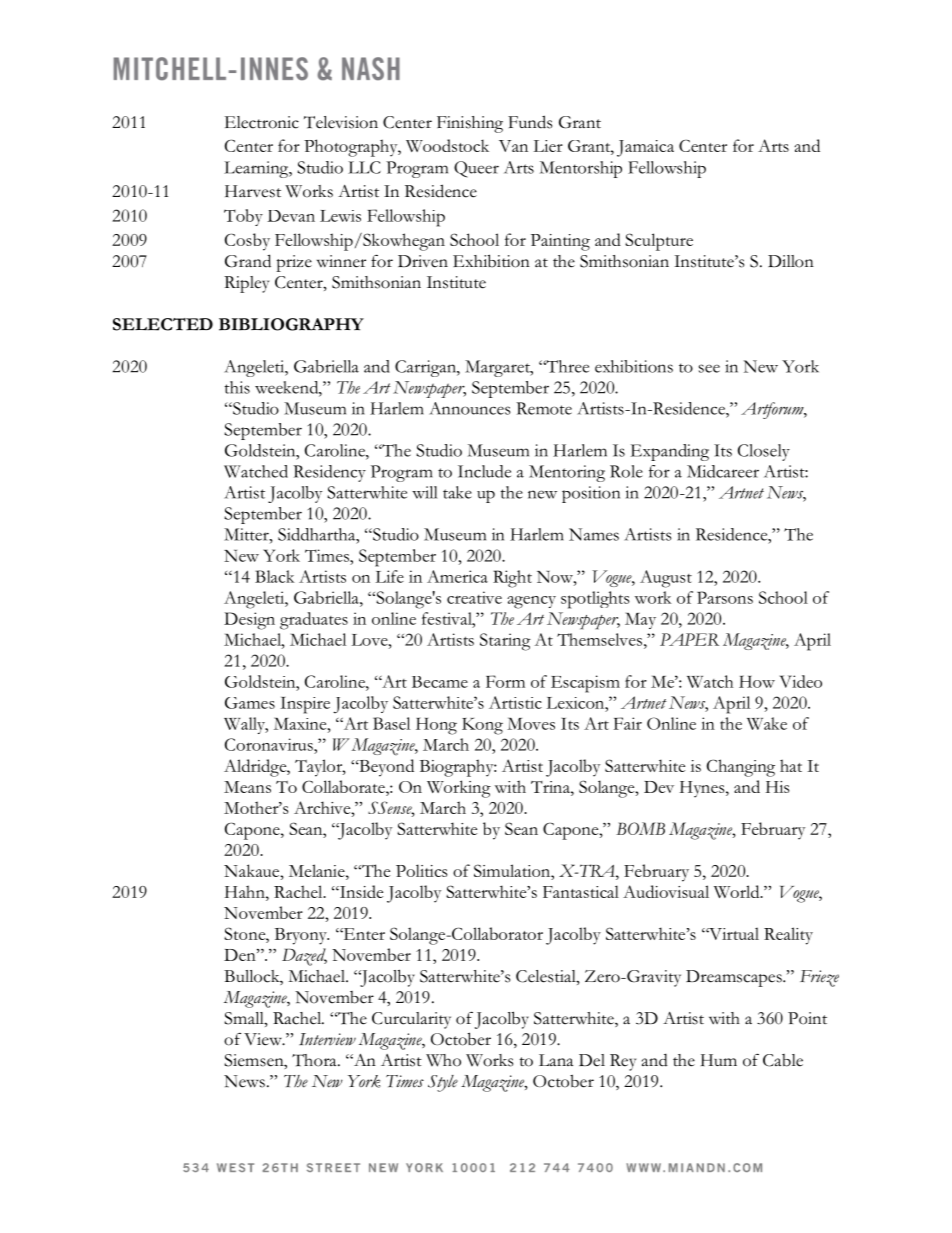  I want to click on Hahn, so click(246, 891).
